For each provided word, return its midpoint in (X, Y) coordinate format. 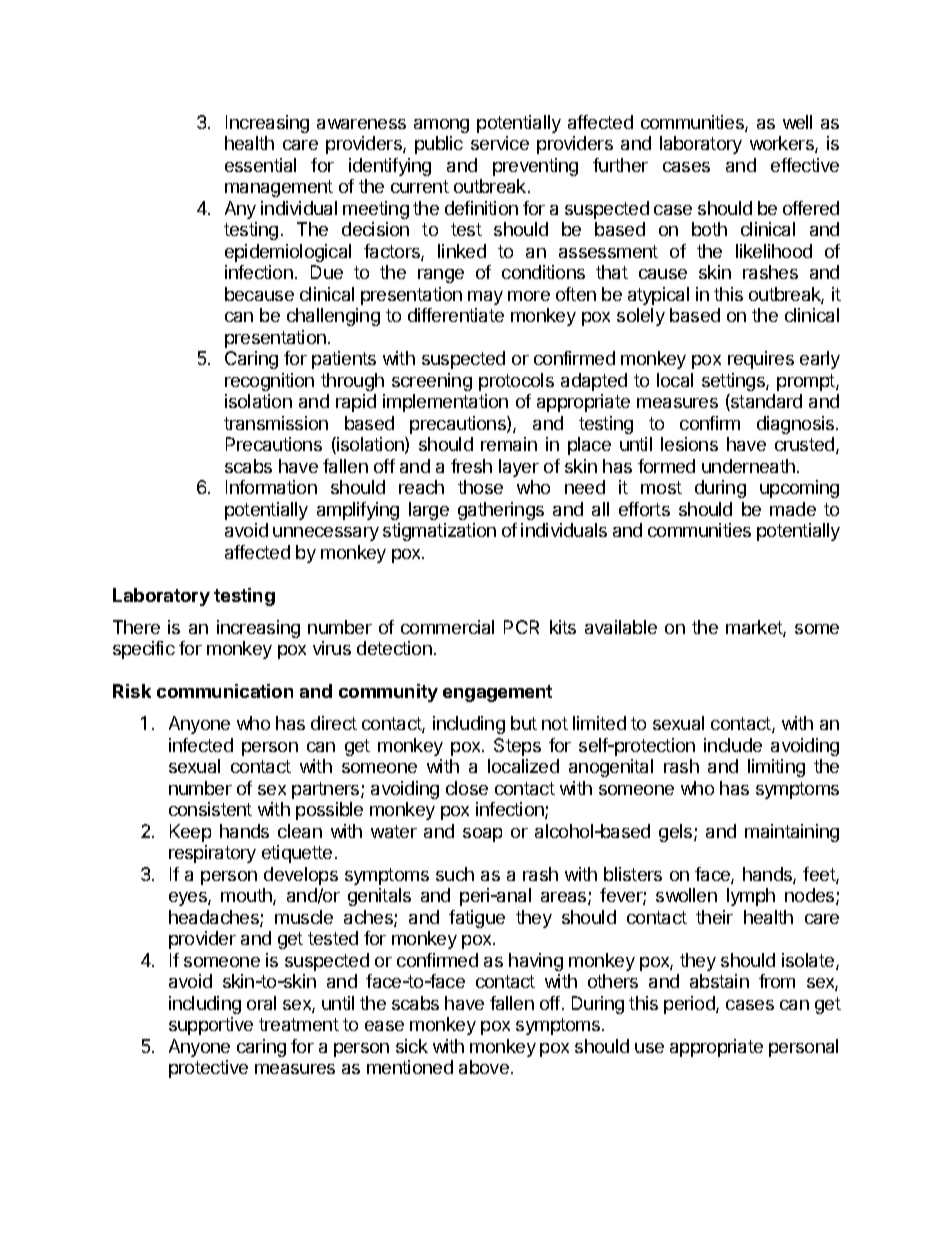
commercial (447, 627)
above (484, 1067)
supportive (211, 1026)
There (136, 627)
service (500, 143)
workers (783, 144)
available (621, 627)
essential (260, 165)
